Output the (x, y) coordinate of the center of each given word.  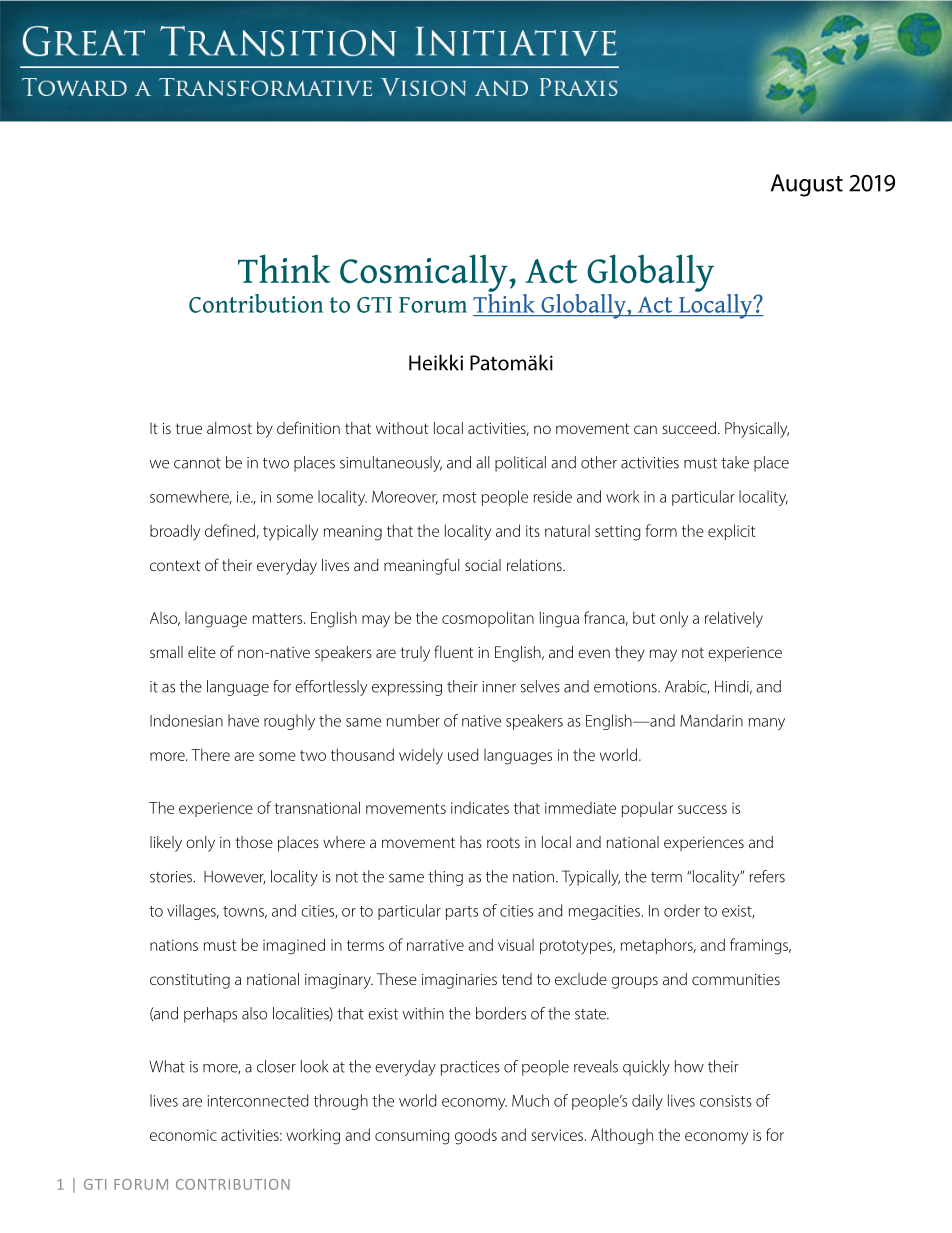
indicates (480, 808)
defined (230, 530)
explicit (731, 532)
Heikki (436, 362)
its (533, 531)
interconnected (258, 1100)
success (702, 809)
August (807, 185)
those (254, 842)
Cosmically (425, 273)
